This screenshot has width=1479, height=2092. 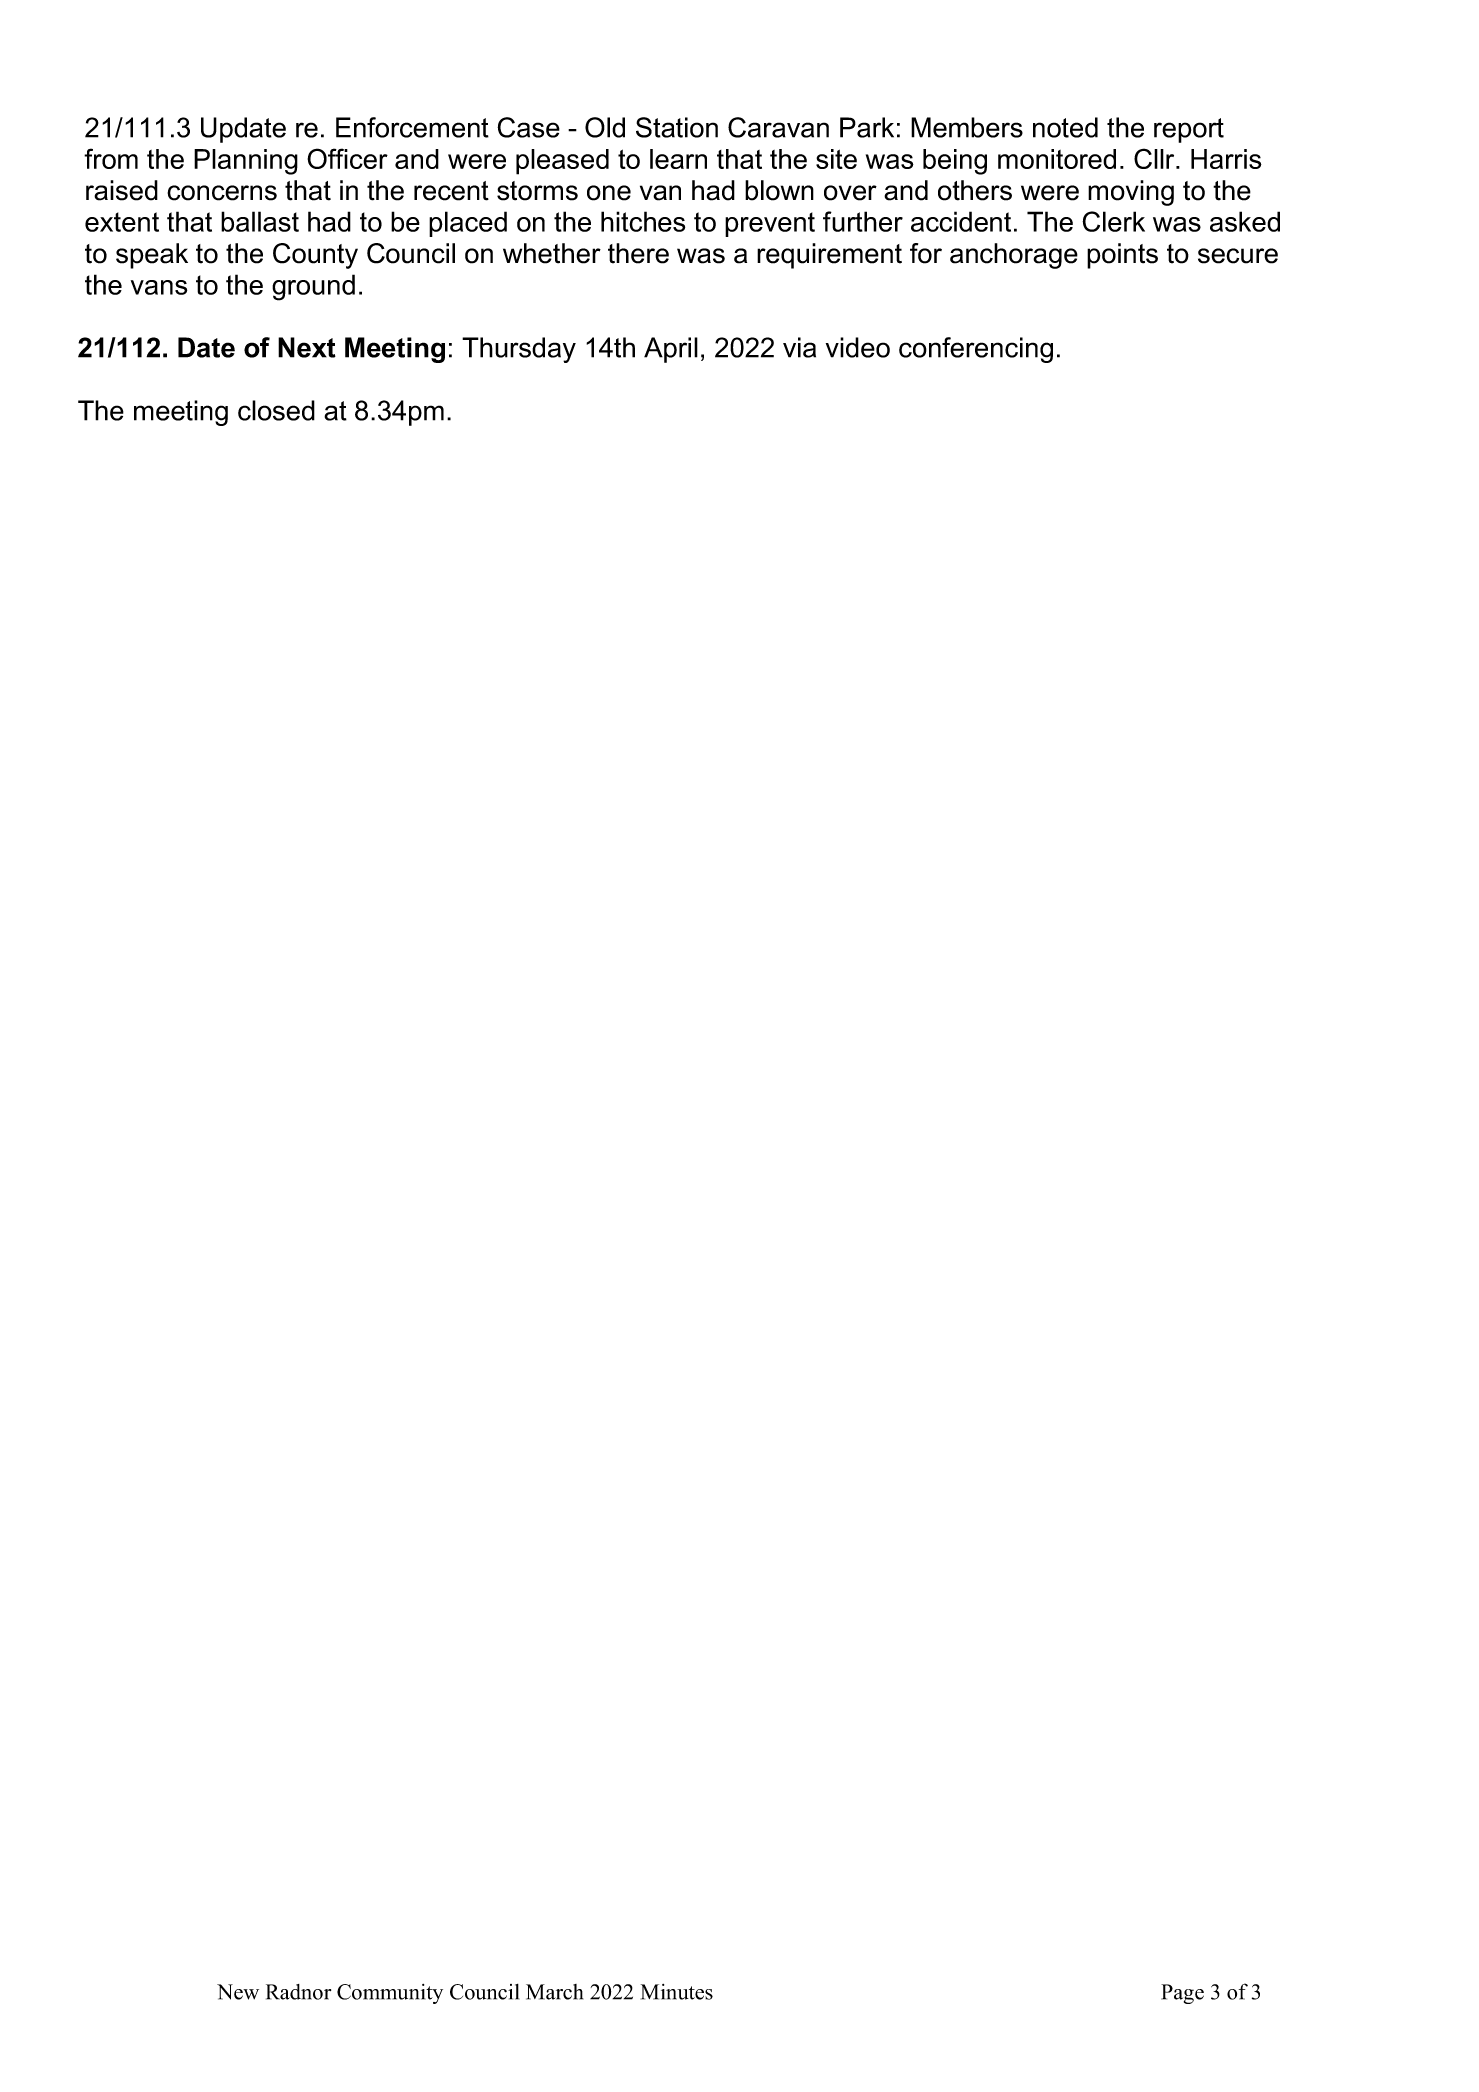 I want to click on closed, so click(x=276, y=410).
